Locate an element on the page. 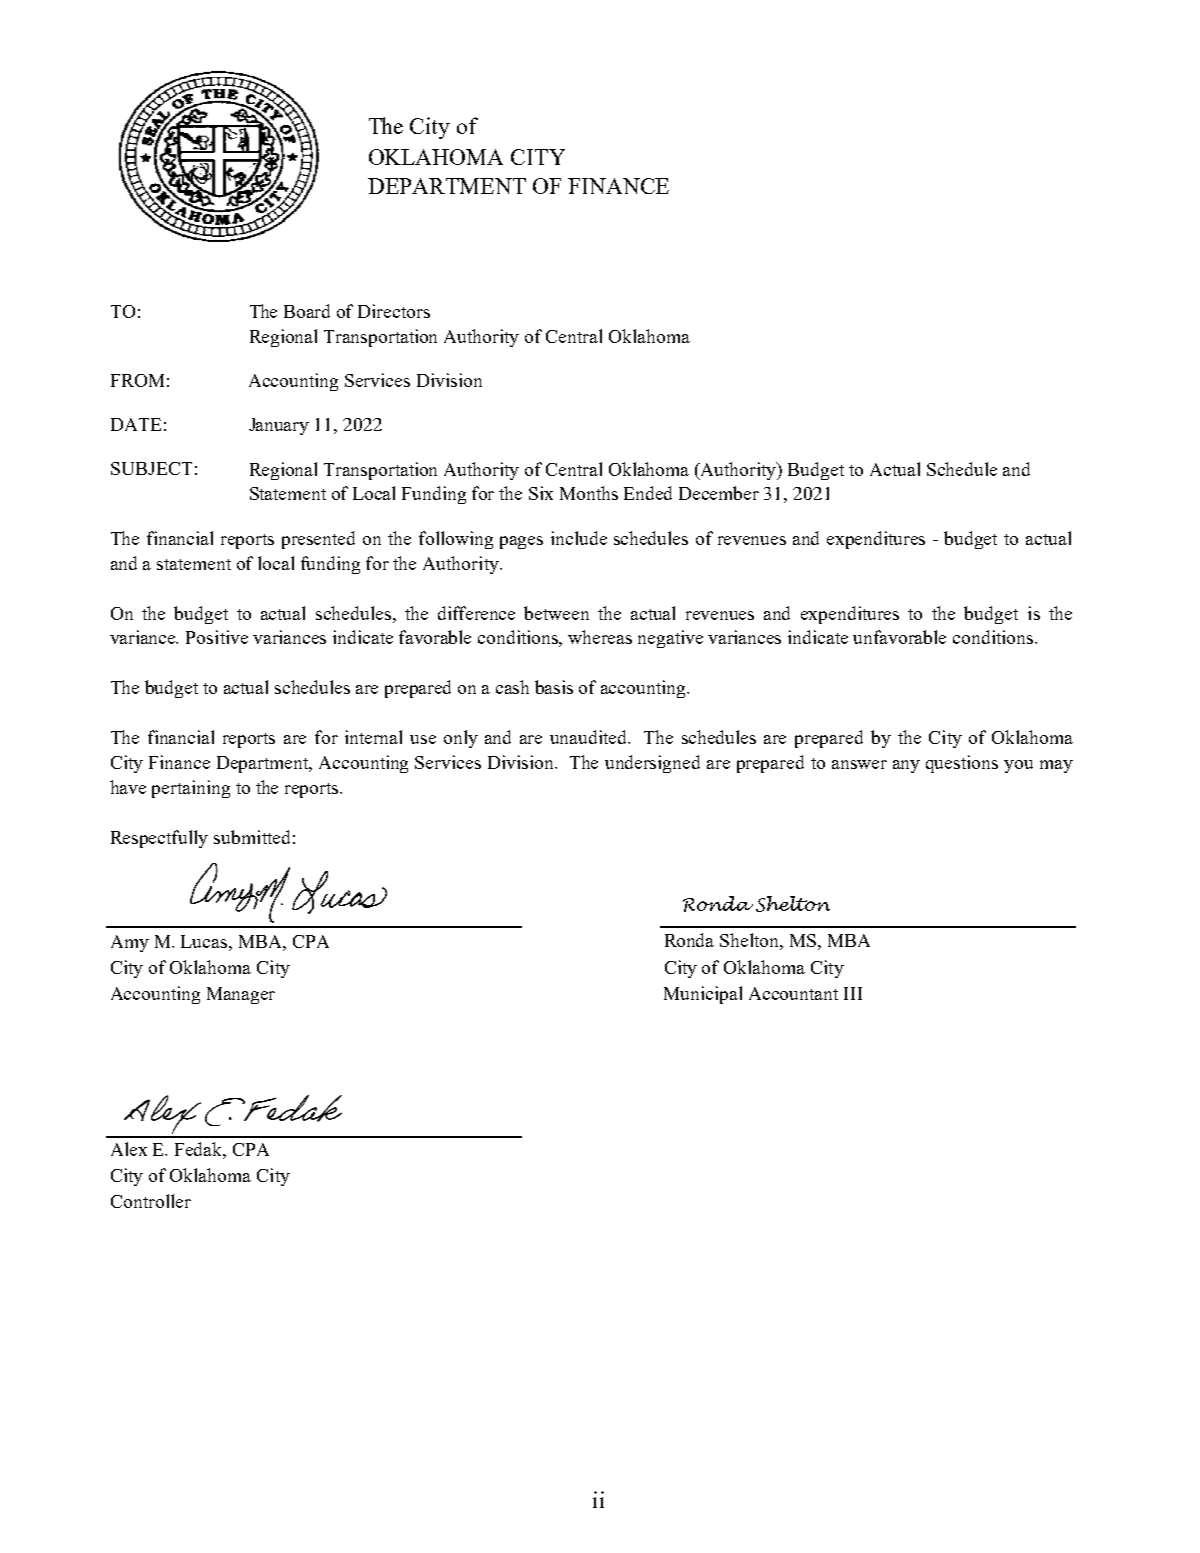 The height and width of the image is (1553, 1200). presented is located at coordinates (318, 540).
